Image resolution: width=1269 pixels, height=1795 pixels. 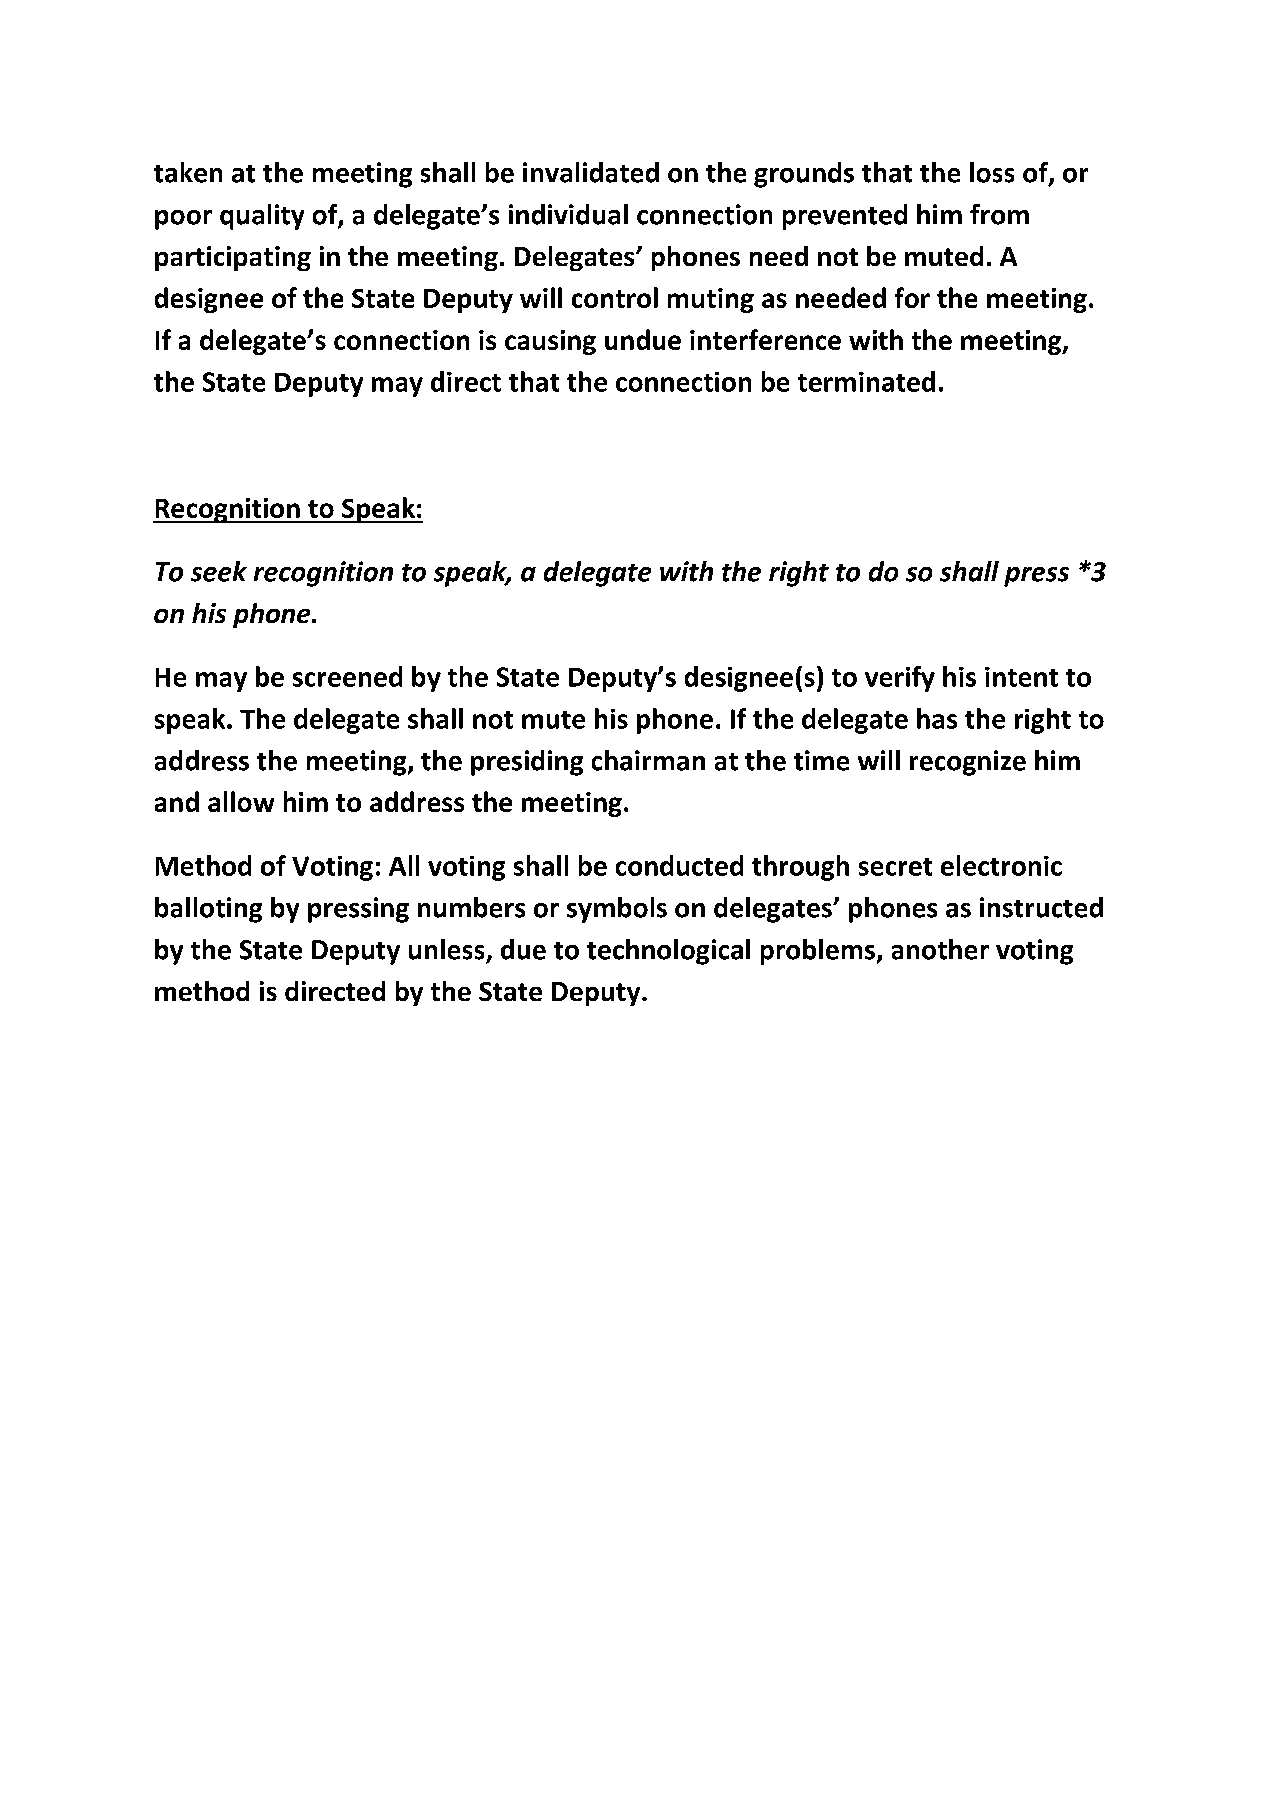 I want to click on from, so click(x=999, y=214).
